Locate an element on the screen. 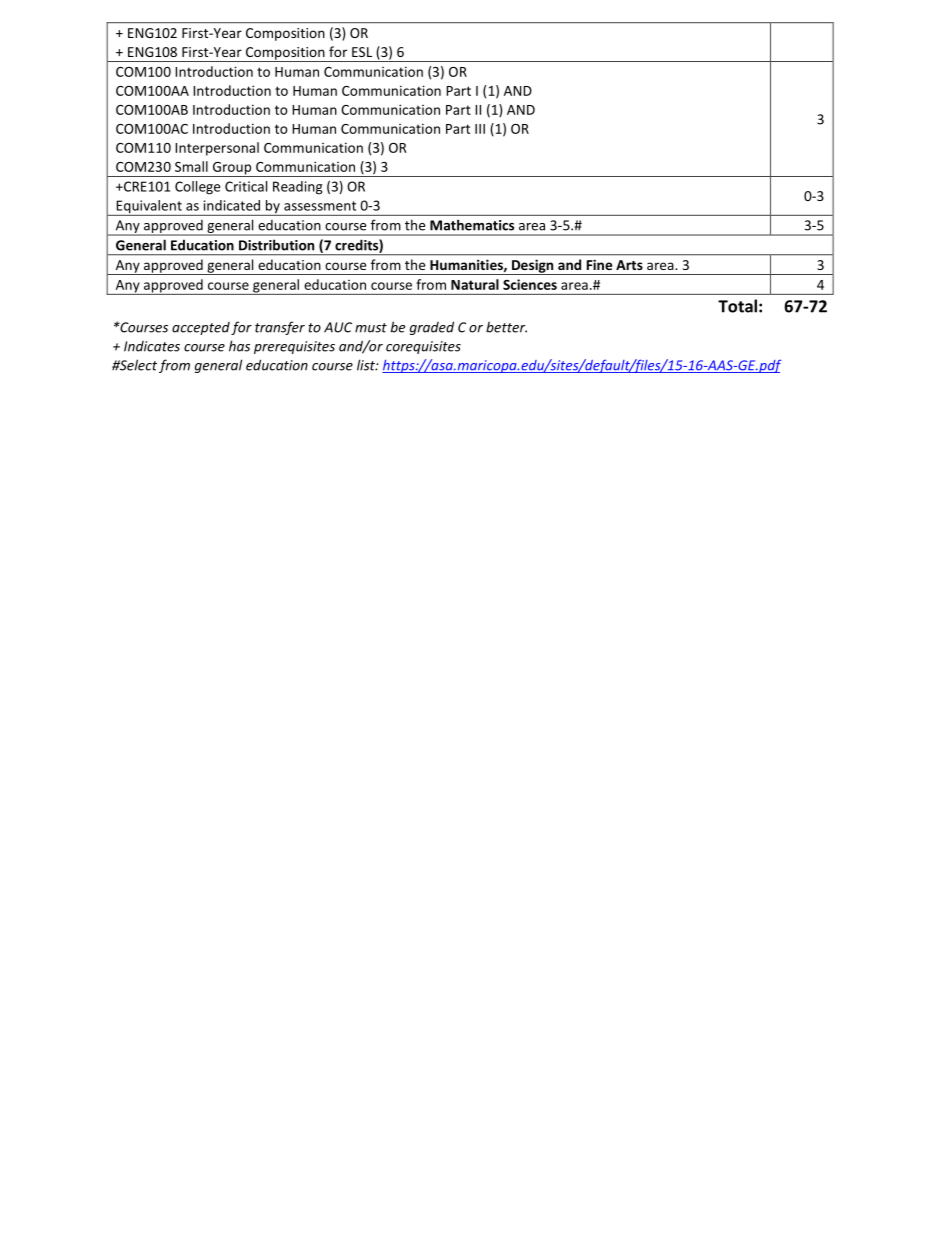 This screenshot has height=1233, width=952. III is located at coordinates (480, 129).
